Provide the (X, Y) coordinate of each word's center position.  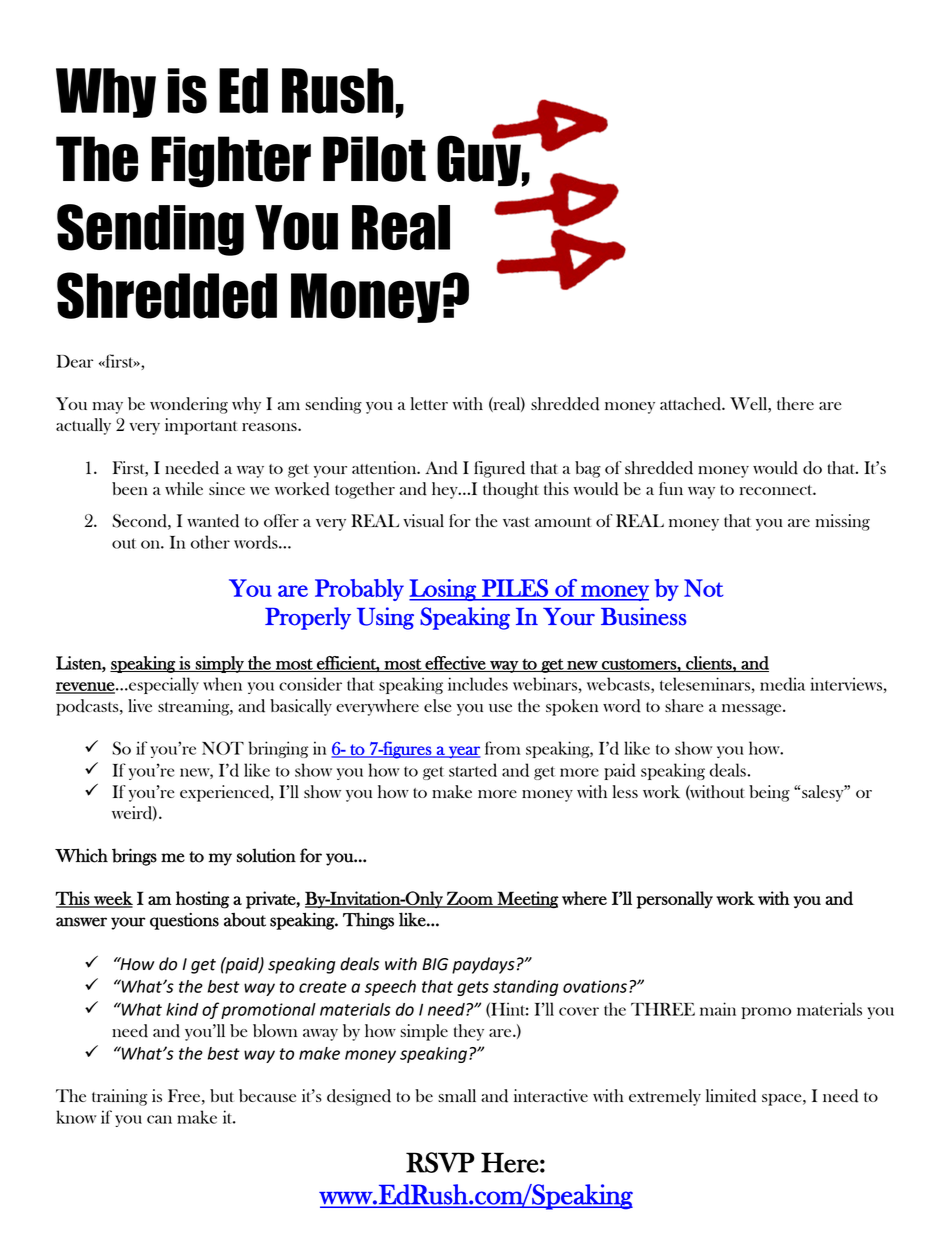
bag (588, 469)
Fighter (231, 162)
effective (455, 664)
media (782, 684)
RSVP (440, 1162)
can (159, 1119)
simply (220, 664)
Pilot (374, 159)
